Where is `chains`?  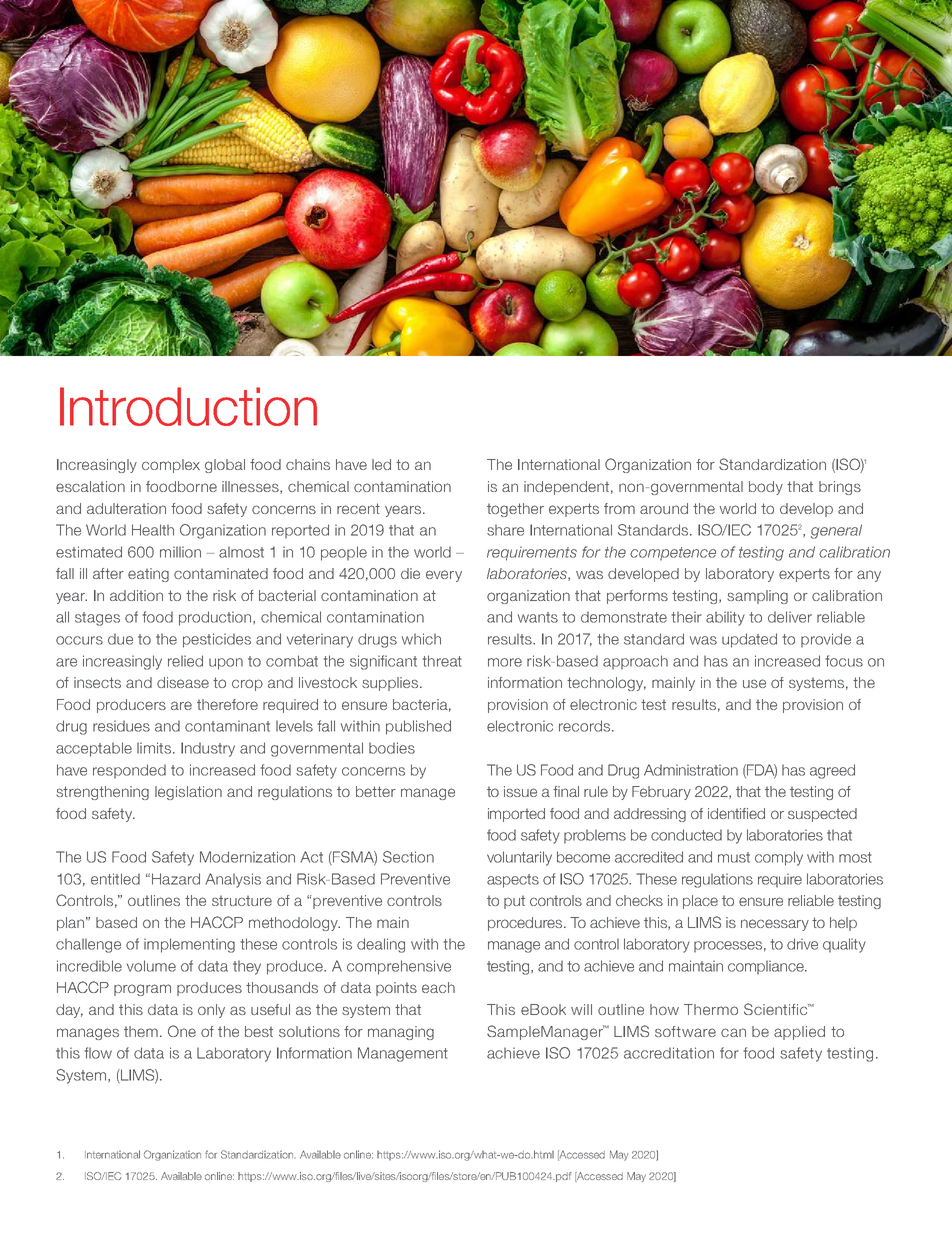 chains is located at coordinates (308, 464).
